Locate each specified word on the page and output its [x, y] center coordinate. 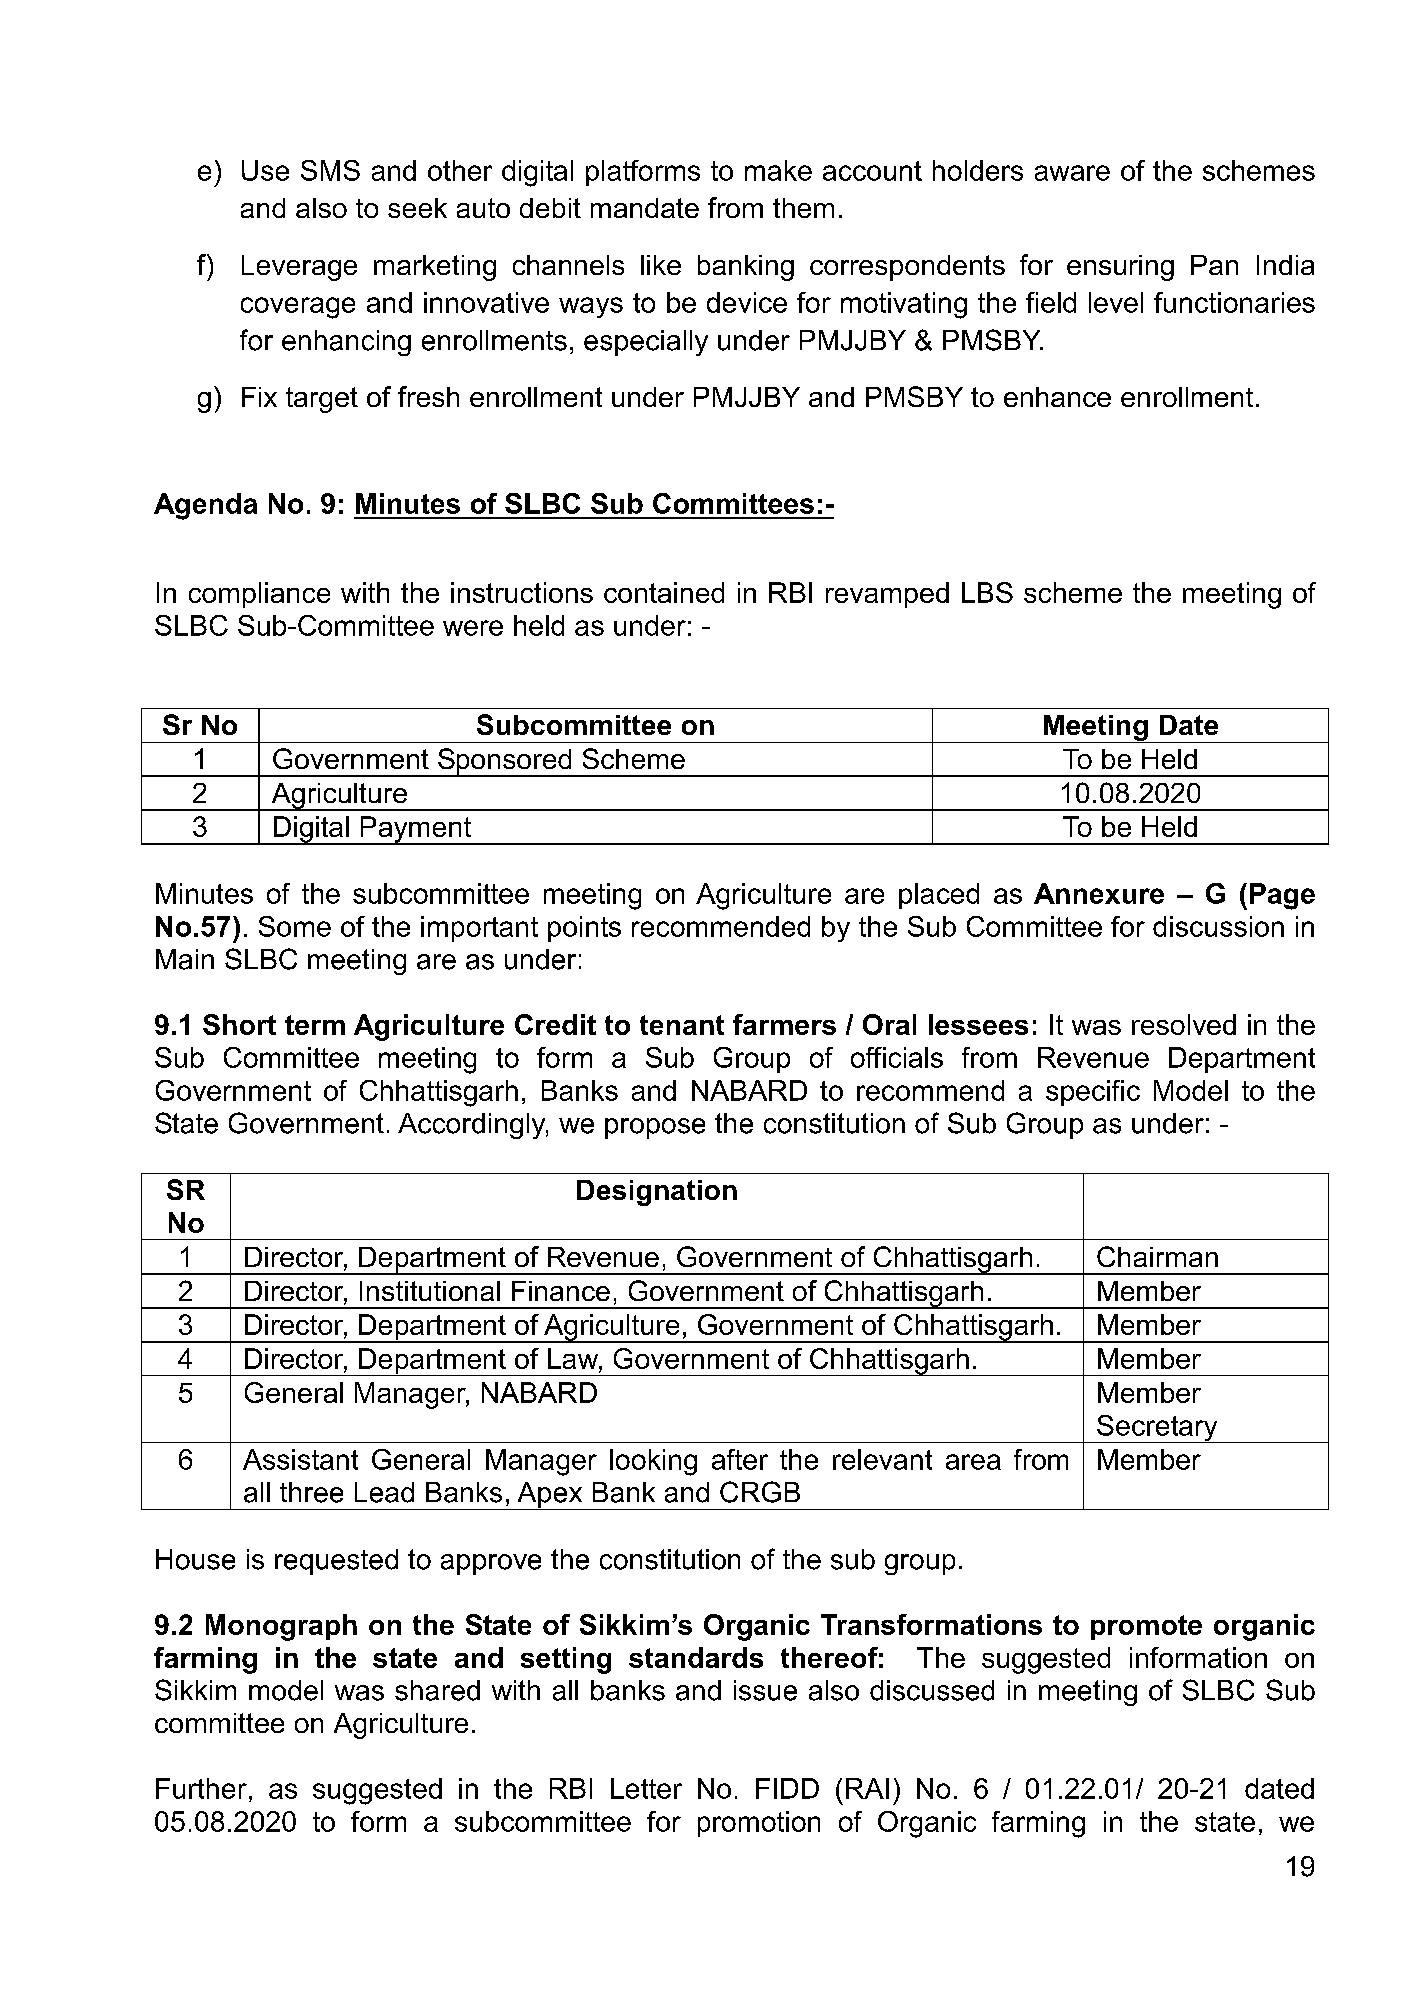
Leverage [299, 268]
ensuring [1120, 268]
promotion [759, 1824]
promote [1146, 1627]
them [803, 208]
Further [201, 1788]
